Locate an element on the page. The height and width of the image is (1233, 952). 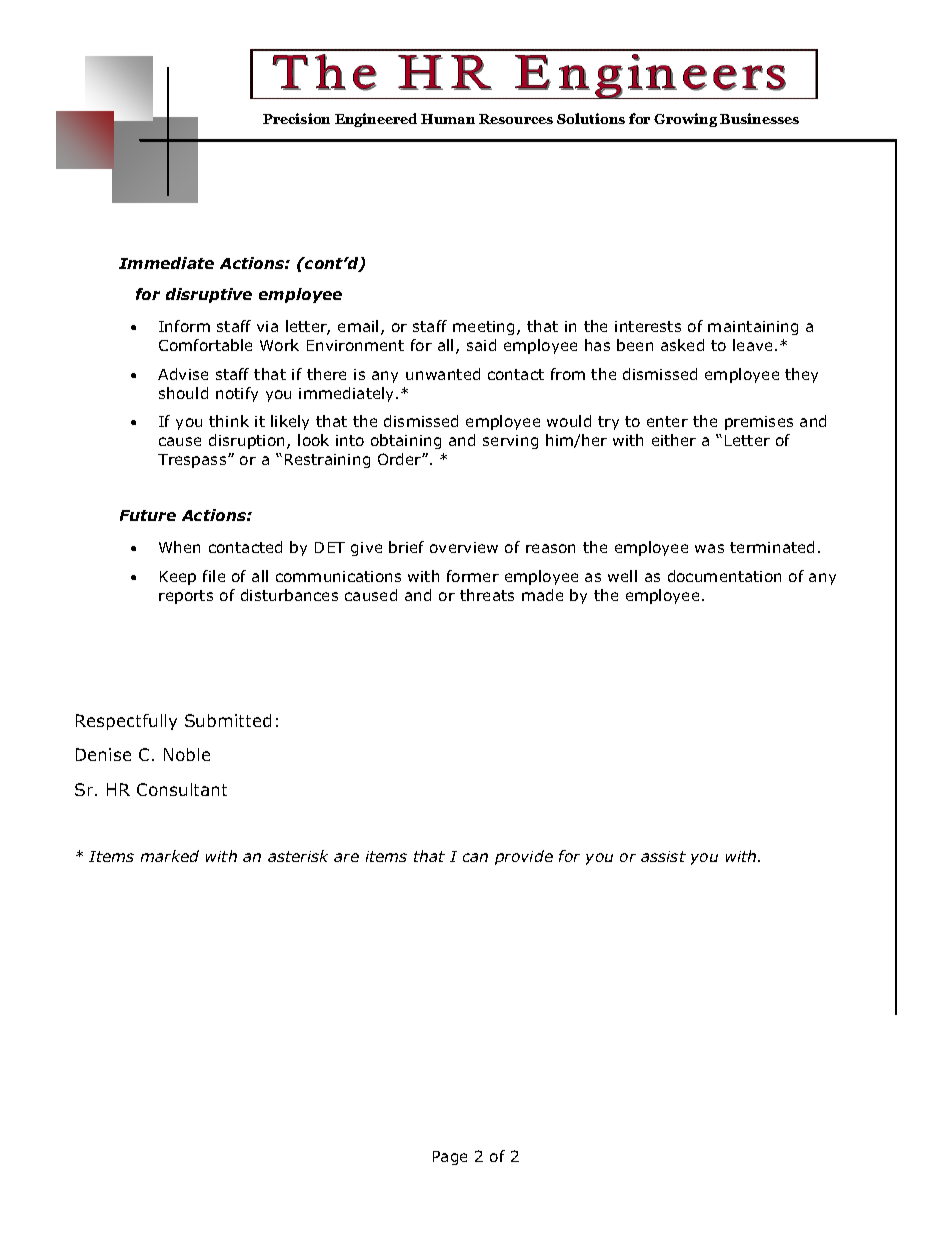
reports is located at coordinates (186, 597).
